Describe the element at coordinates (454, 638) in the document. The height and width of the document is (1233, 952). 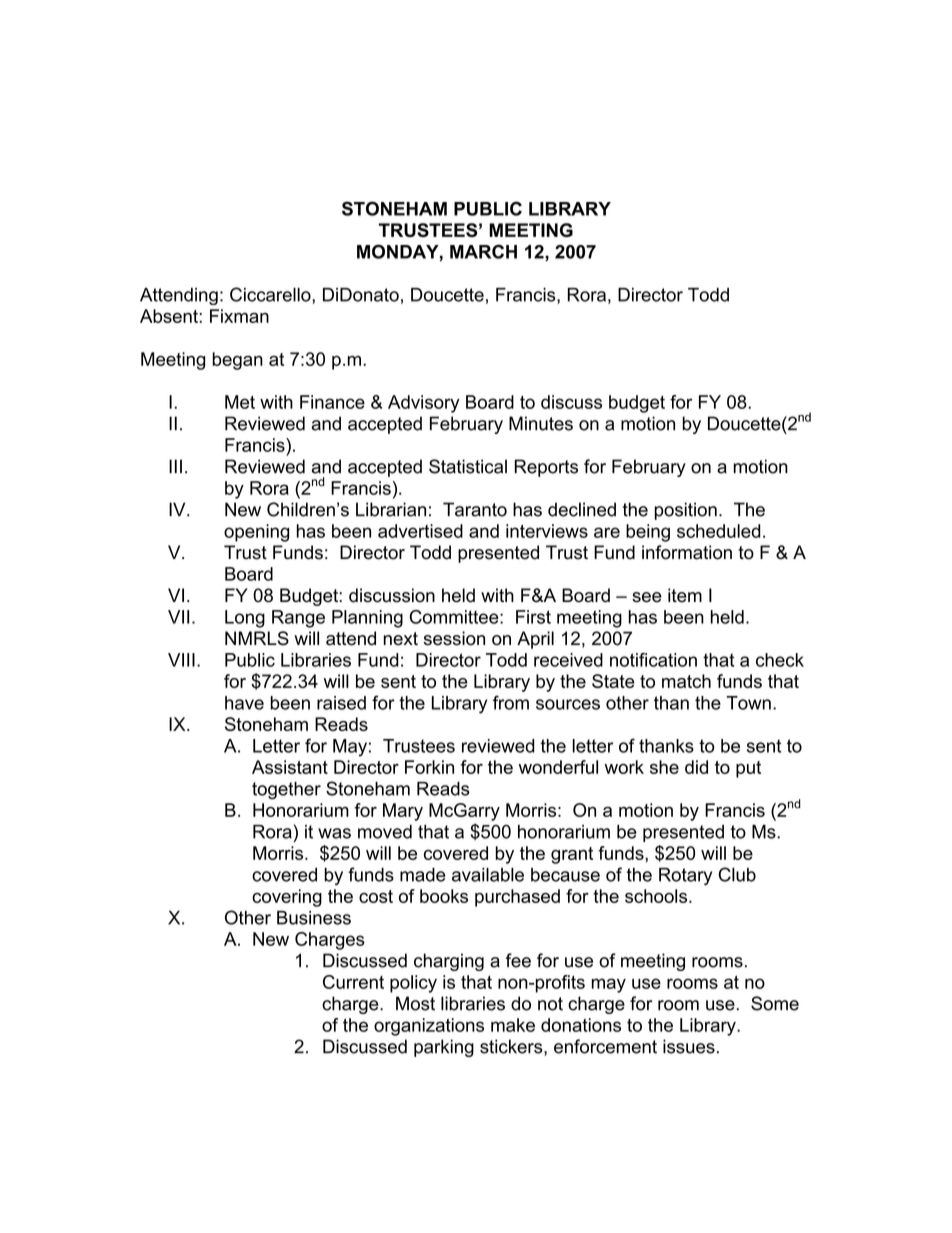
I see `session` at that location.
